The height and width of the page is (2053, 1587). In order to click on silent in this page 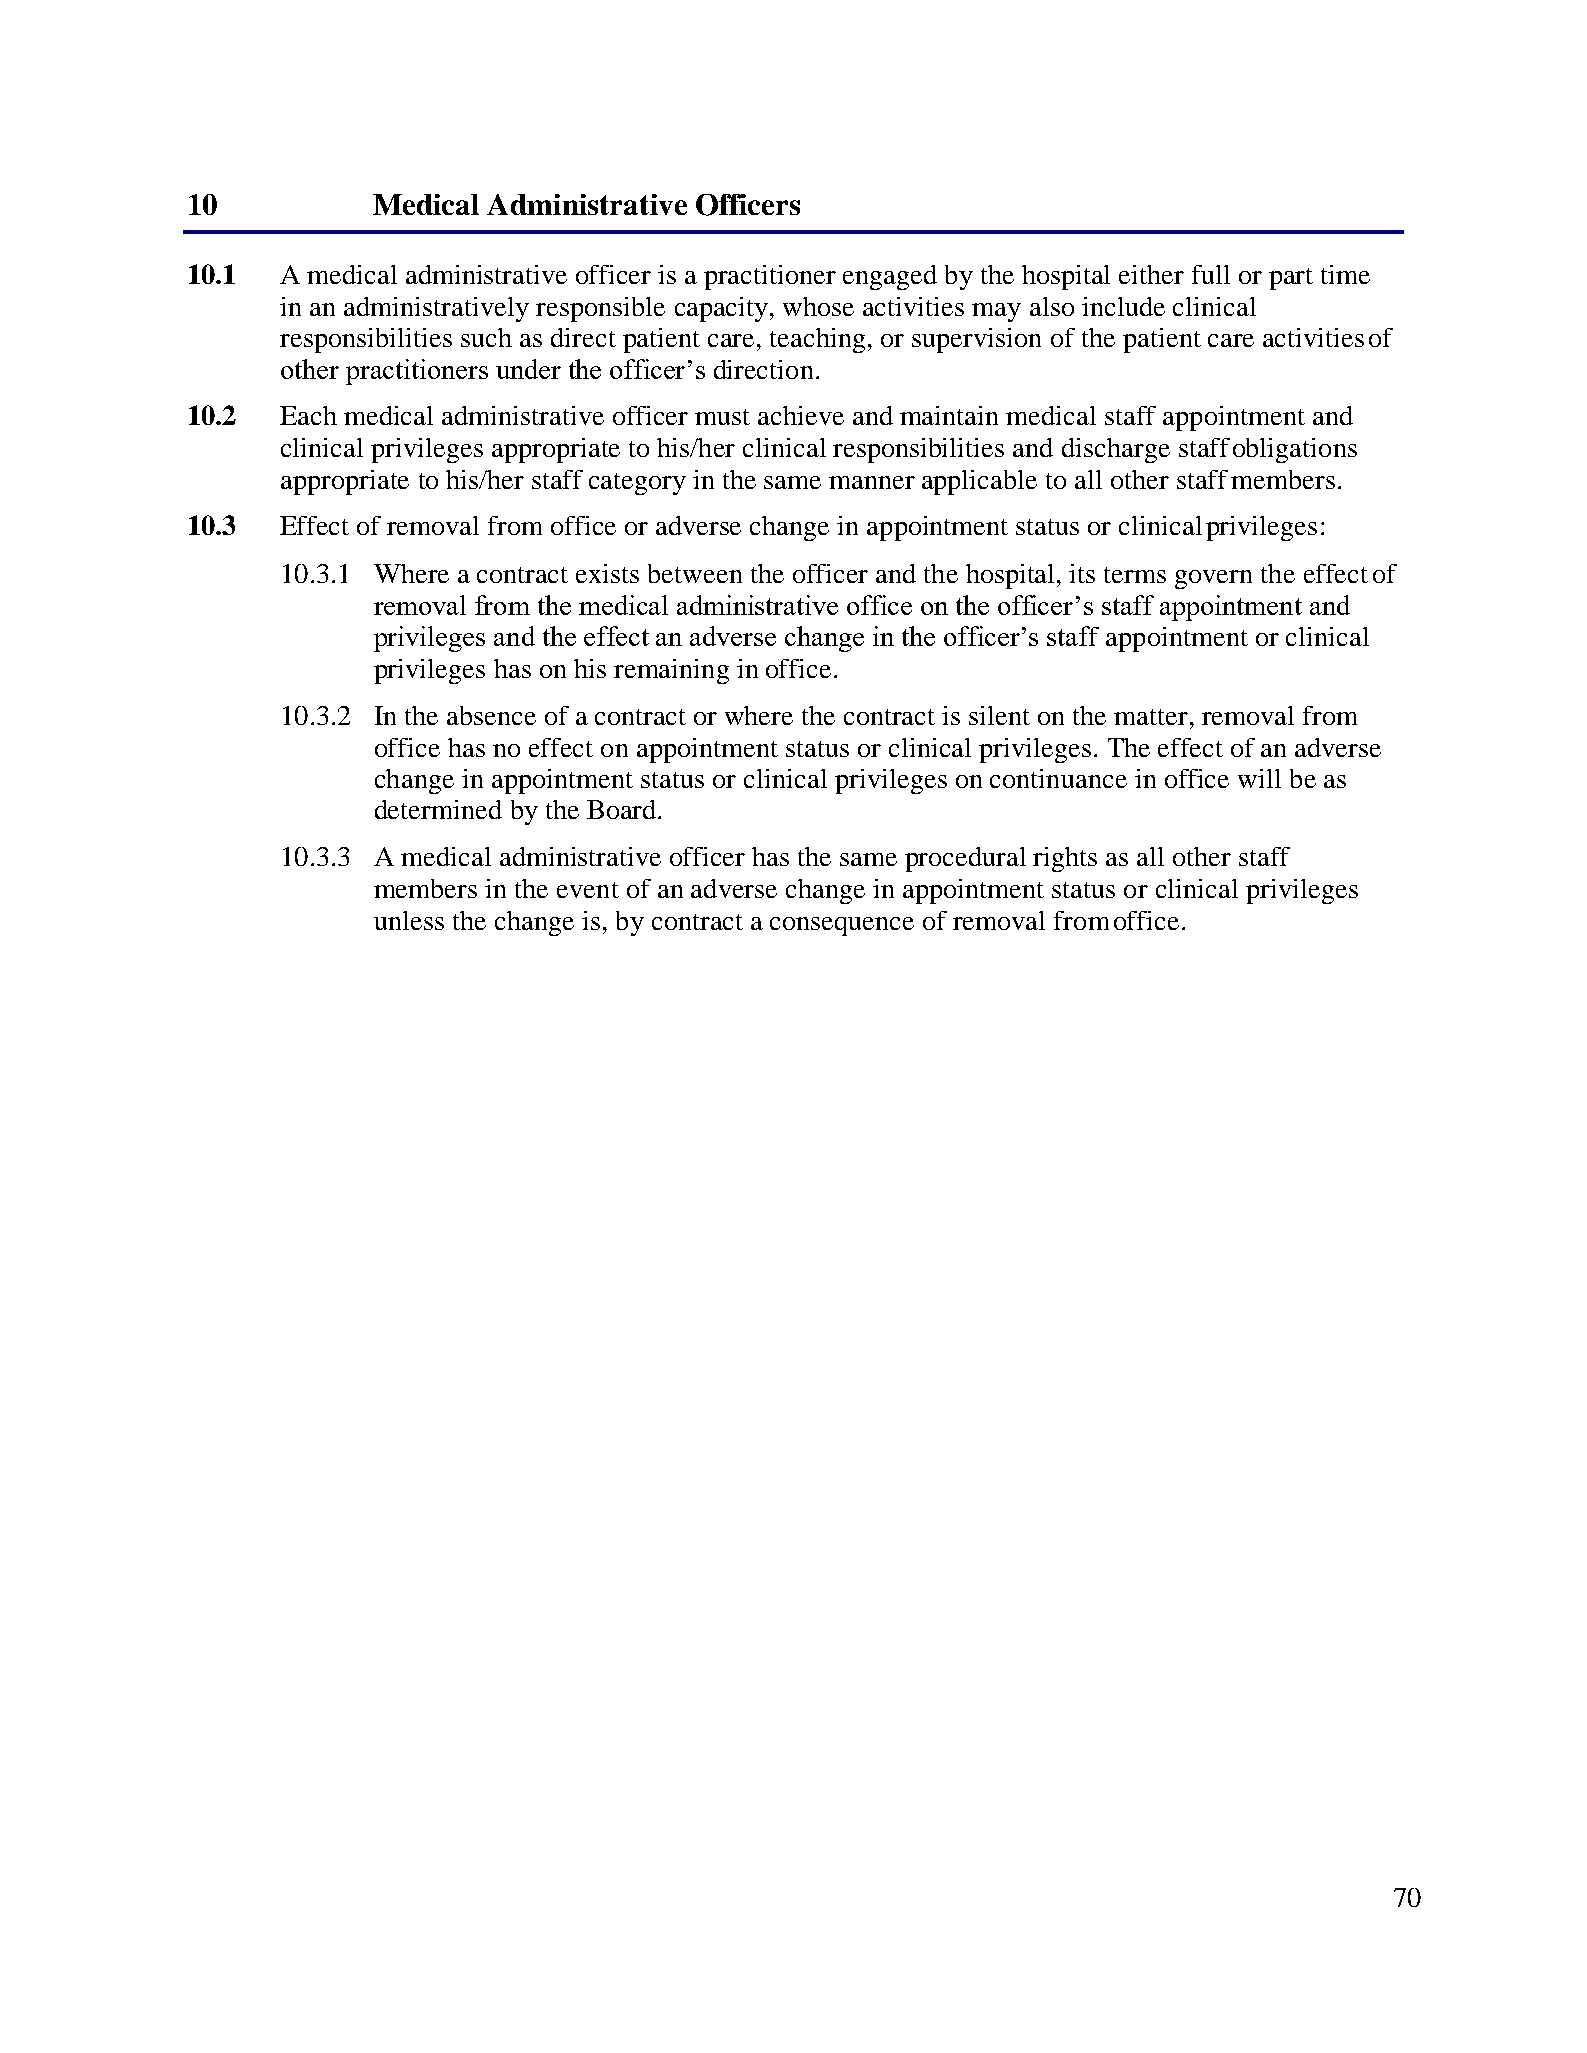, I will do `click(999, 715)`.
